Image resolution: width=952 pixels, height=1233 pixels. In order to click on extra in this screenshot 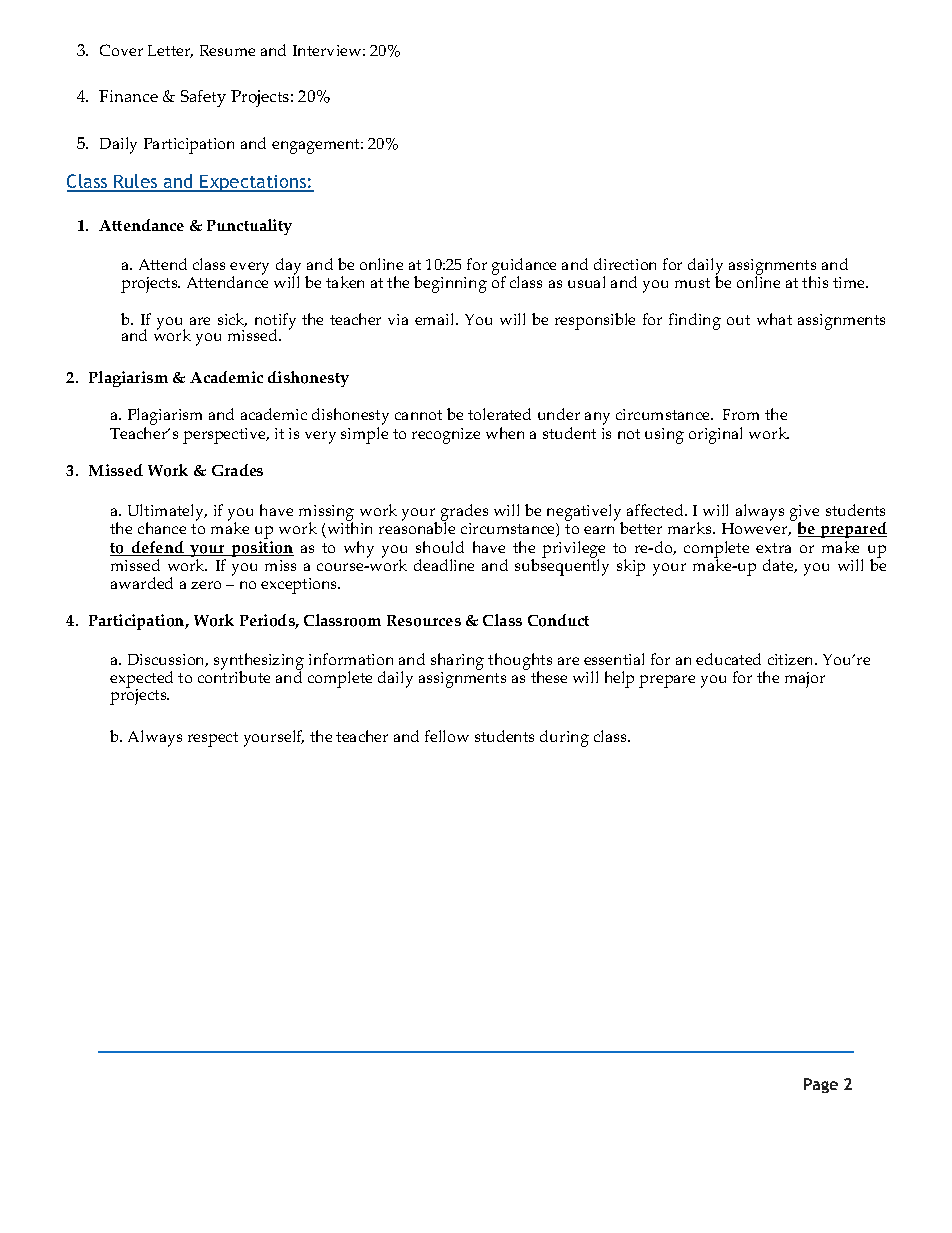, I will do `click(773, 548)`.
